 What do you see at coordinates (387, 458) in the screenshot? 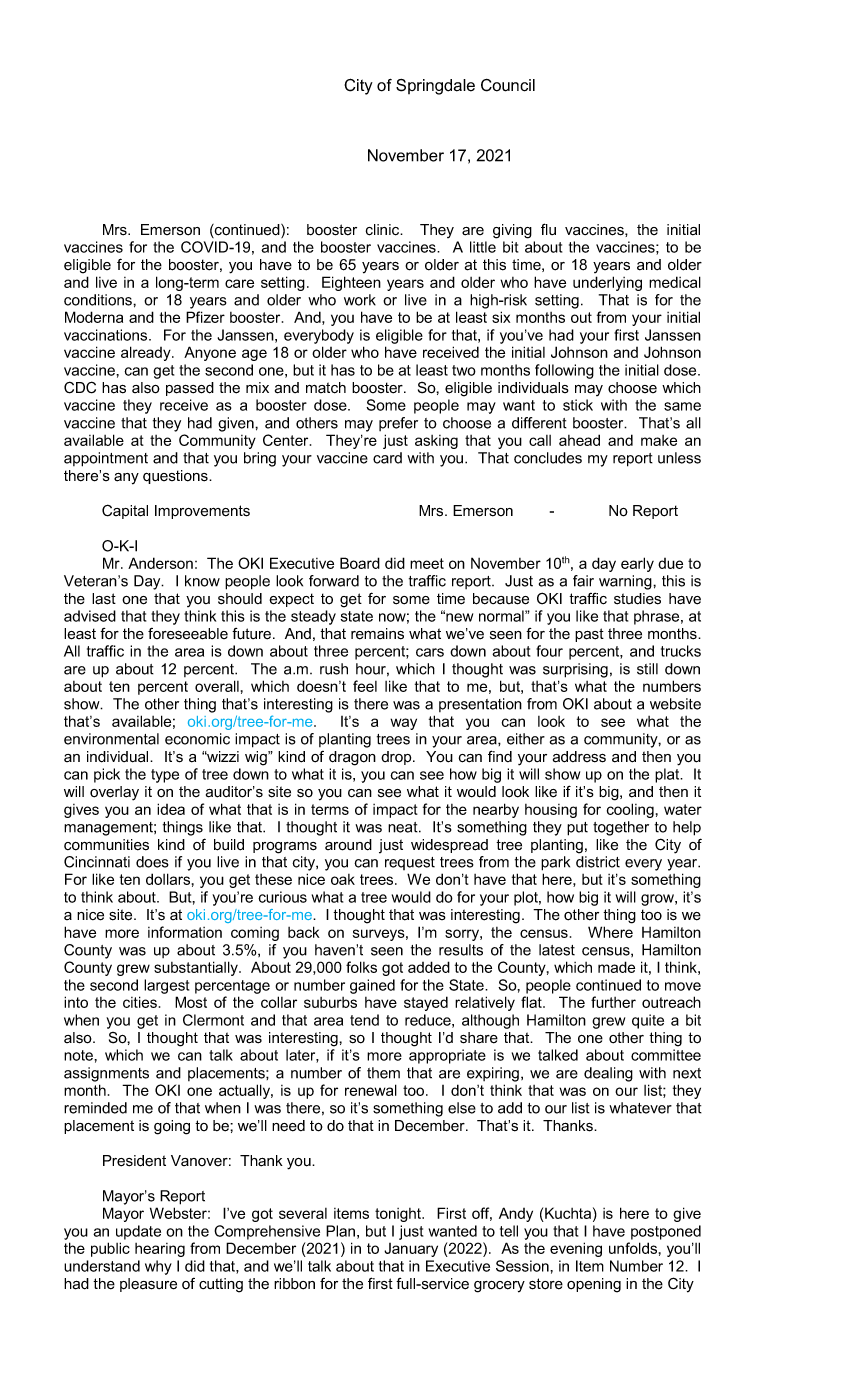
I see `card` at bounding box center [387, 458].
